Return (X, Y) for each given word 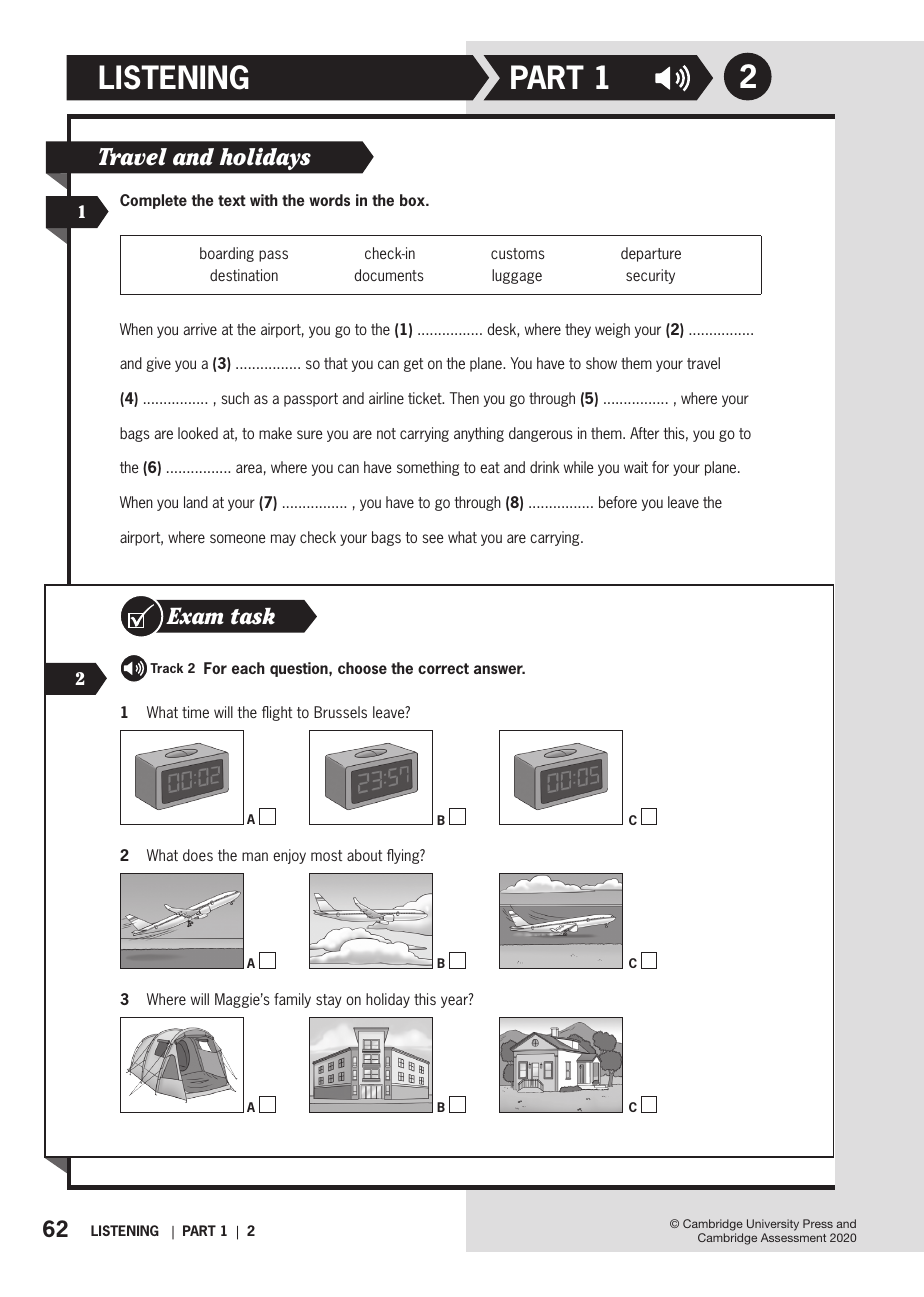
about (364, 855)
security (650, 276)
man (255, 856)
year (455, 1002)
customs (518, 253)
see (432, 538)
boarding (227, 254)
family (292, 1000)
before (618, 502)
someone (237, 538)
